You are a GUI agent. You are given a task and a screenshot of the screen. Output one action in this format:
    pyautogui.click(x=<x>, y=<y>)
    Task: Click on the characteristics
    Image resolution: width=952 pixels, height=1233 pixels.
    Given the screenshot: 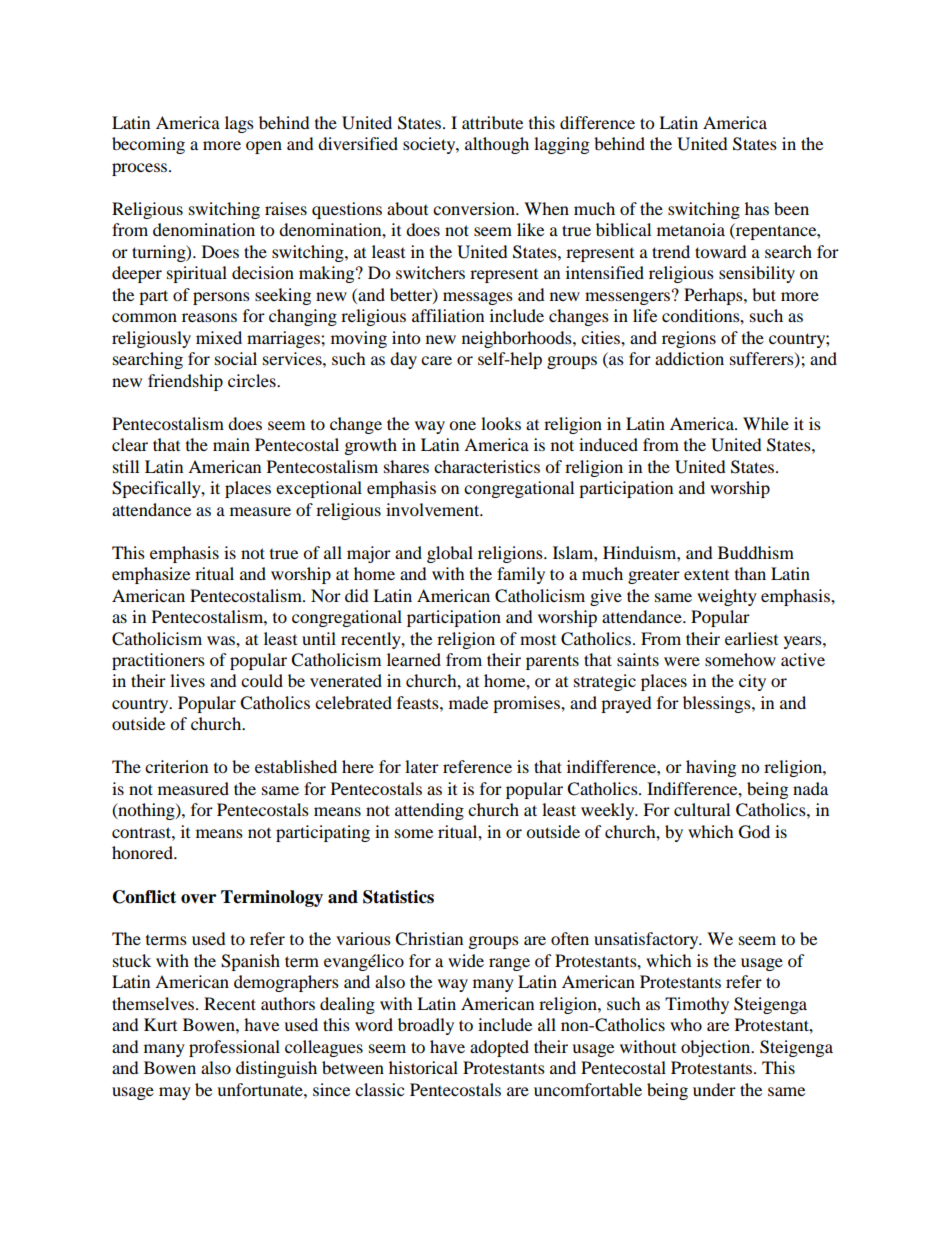 What is the action you would take?
    pyautogui.click(x=487, y=466)
